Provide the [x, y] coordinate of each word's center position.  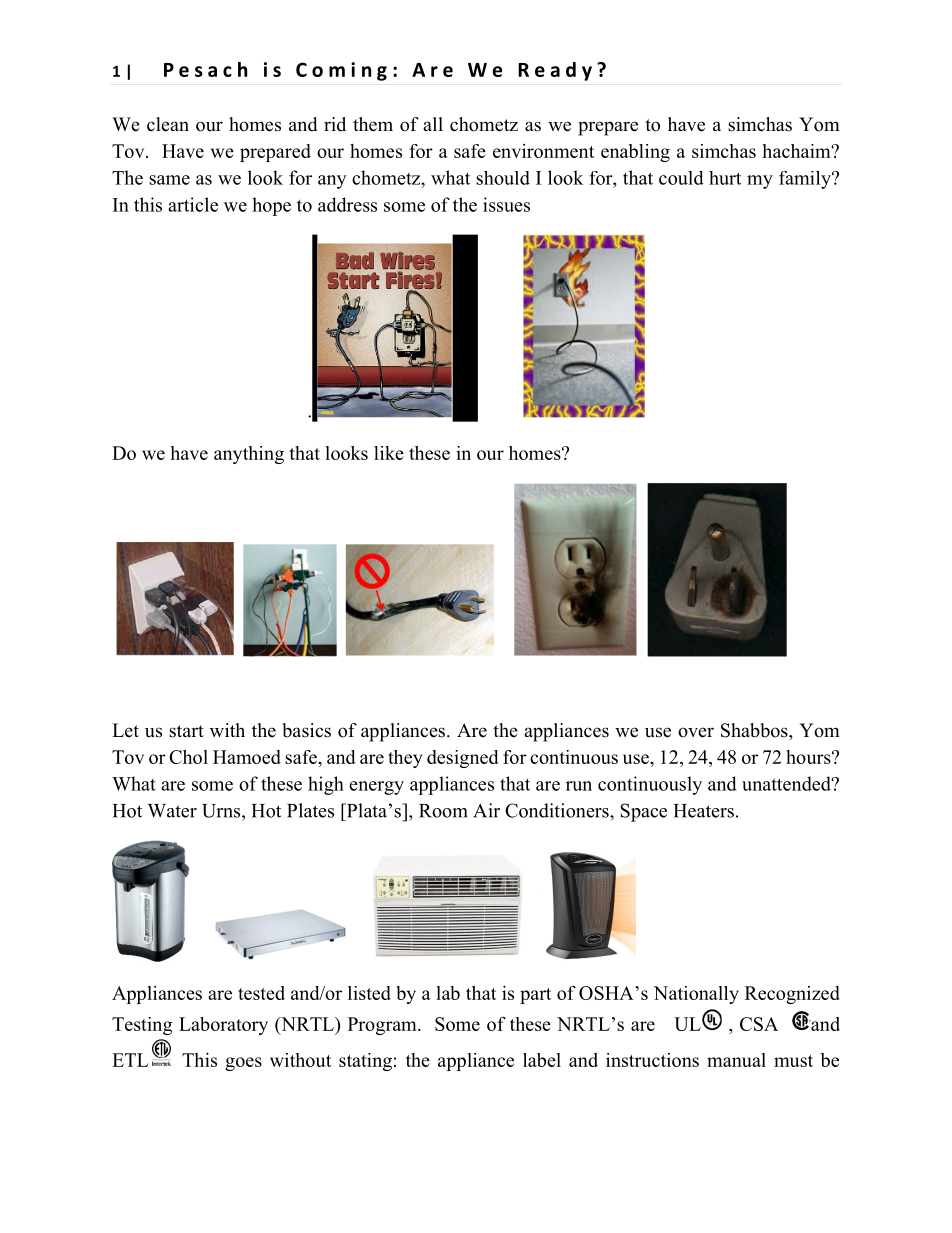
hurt [725, 178]
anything [249, 455]
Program [383, 1026]
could [681, 178]
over [696, 732]
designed [463, 759]
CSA [759, 1024]
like [389, 453]
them [373, 124]
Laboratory [223, 1026]
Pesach [205, 69]
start [186, 731]
